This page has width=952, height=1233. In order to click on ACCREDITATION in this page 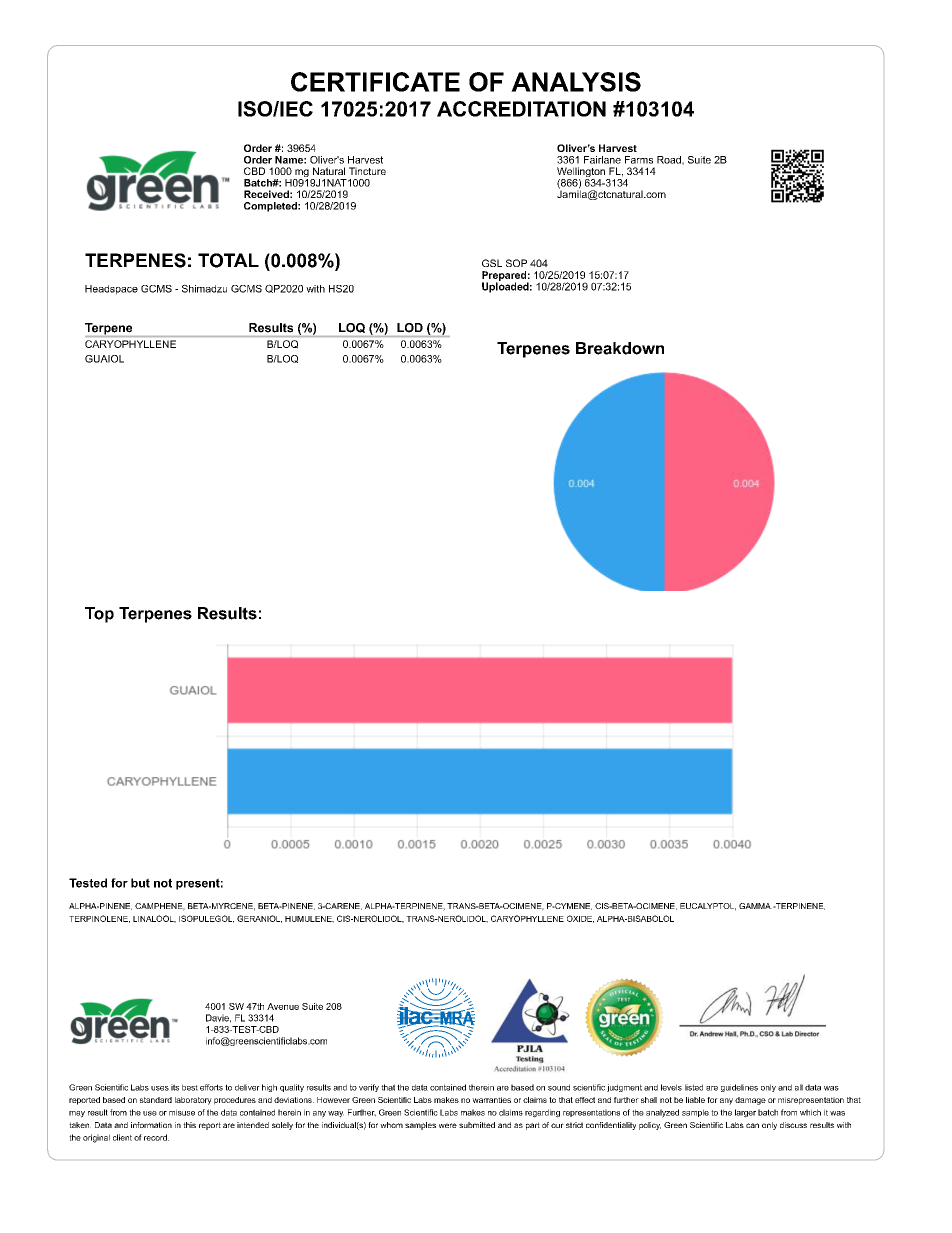, I will do `click(521, 109)`.
